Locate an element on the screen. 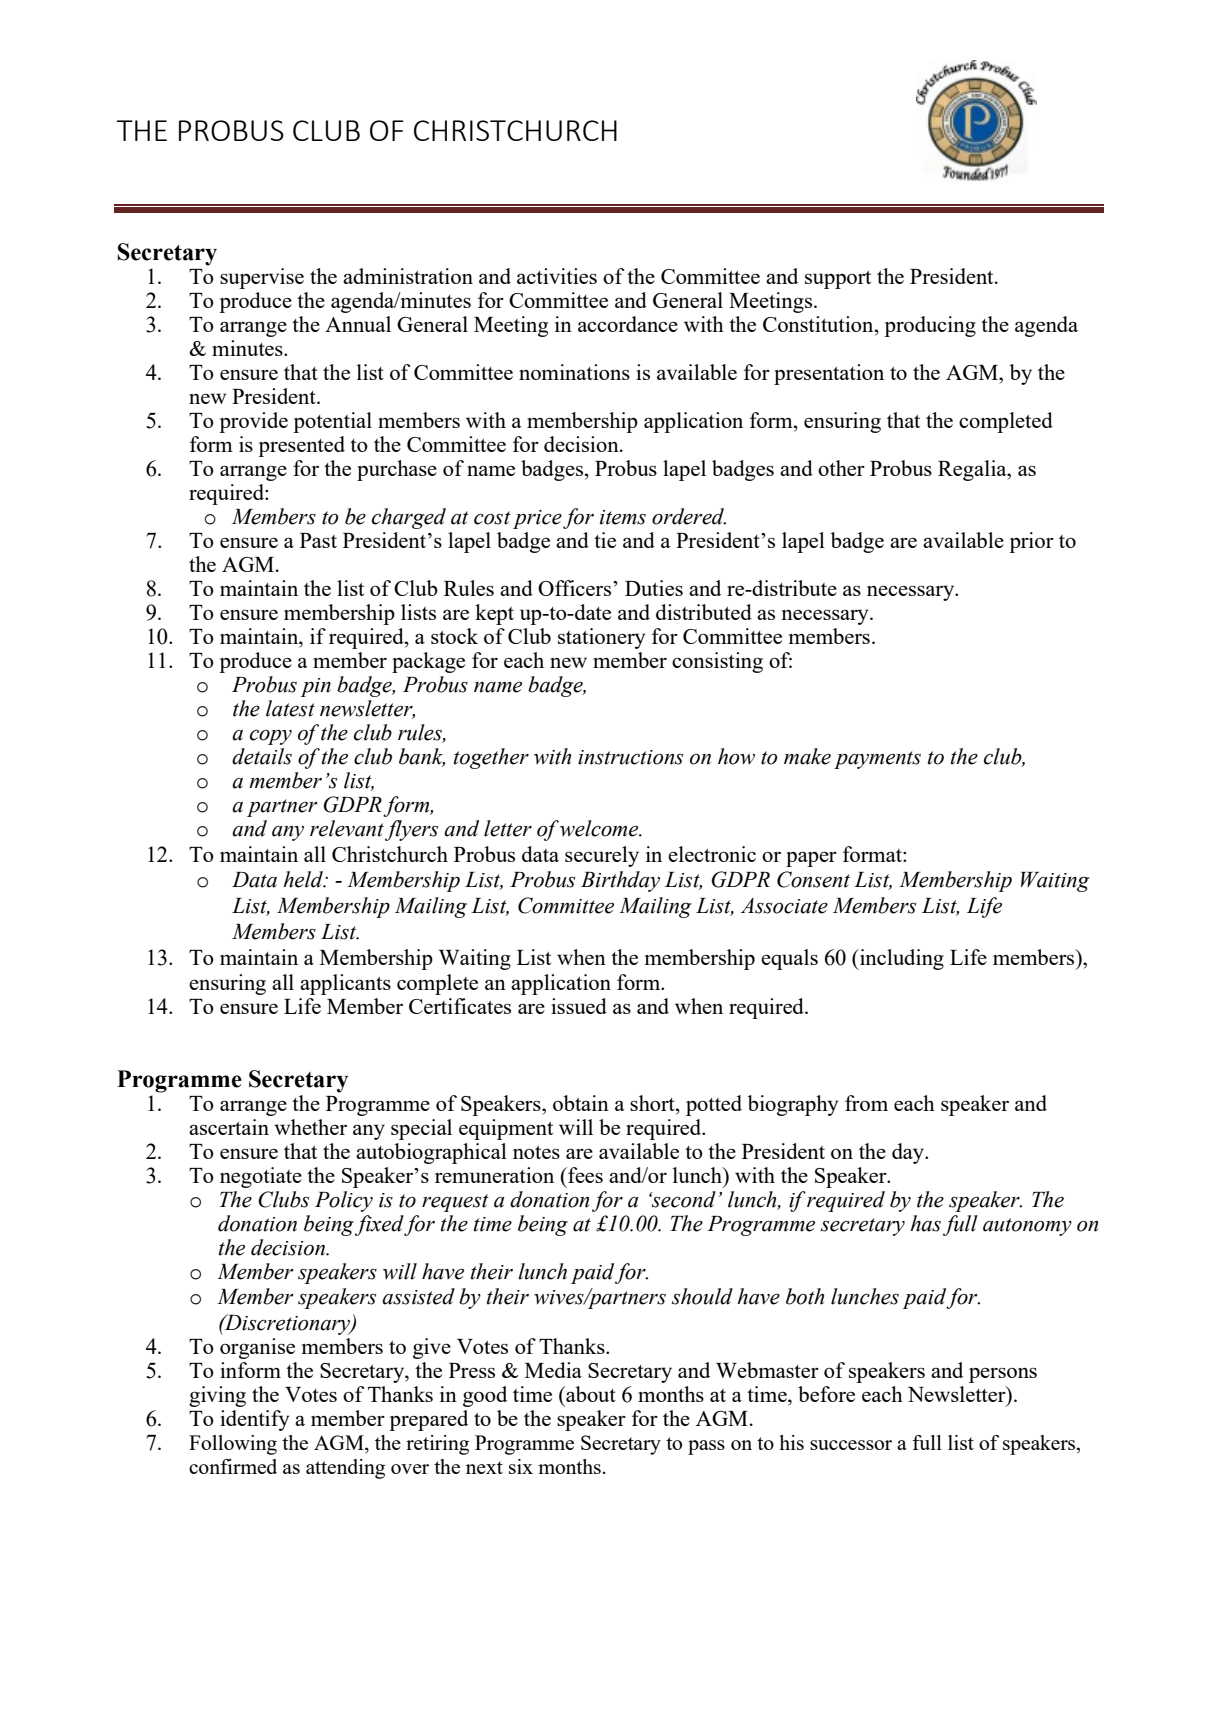 This screenshot has height=1718, width=1215. accordance is located at coordinates (628, 324).
